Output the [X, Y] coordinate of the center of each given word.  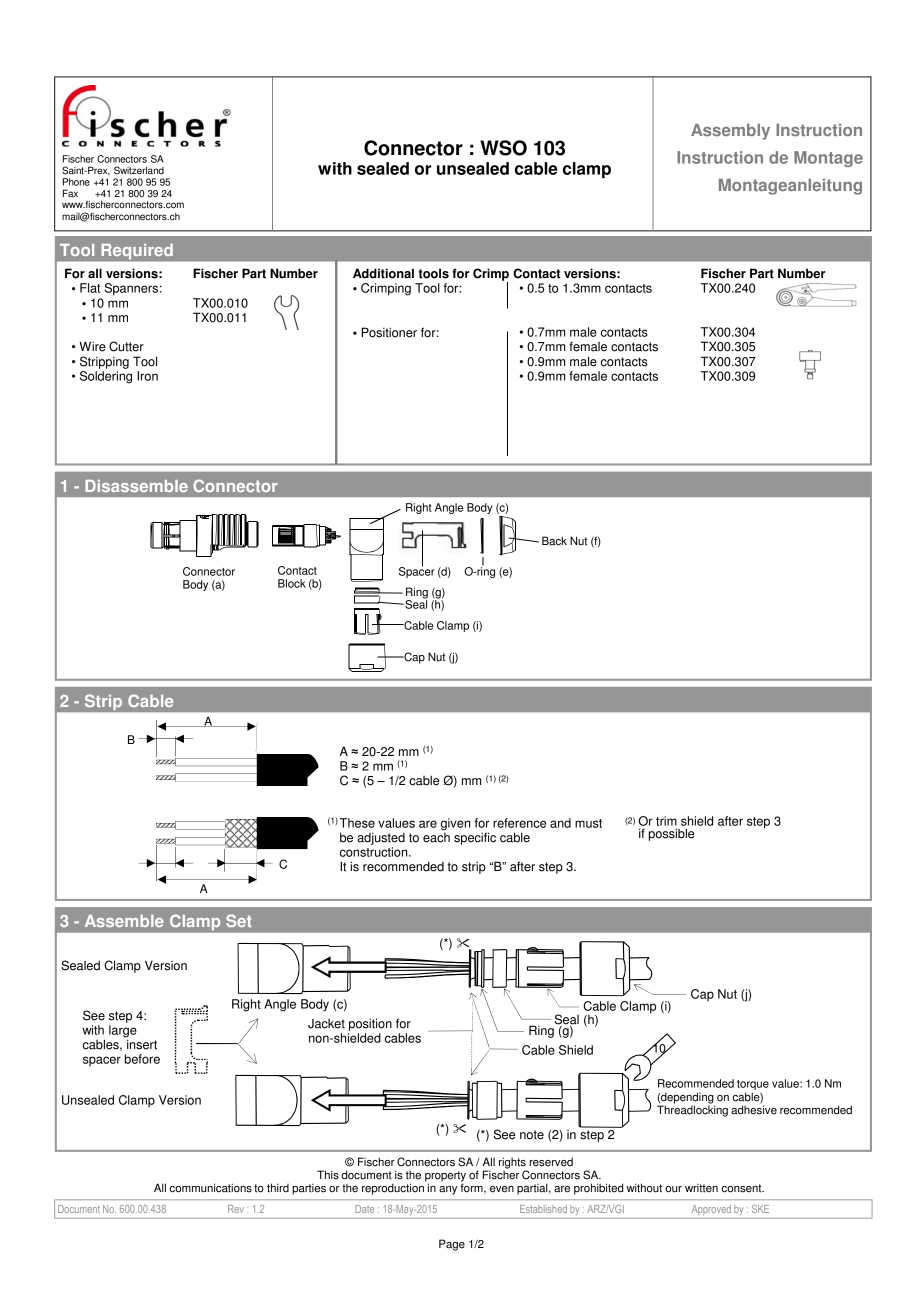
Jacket [326, 1024]
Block [292, 583]
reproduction [394, 1188]
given [456, 824]
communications [211, 1188]
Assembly [730, 132]
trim [666, 821]
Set [239, 920]
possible [671, 834]
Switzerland [139, 170]
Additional [383, 273]
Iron [147, 376]
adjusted [381, 838]
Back [554, 541]
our [673, 1189]
